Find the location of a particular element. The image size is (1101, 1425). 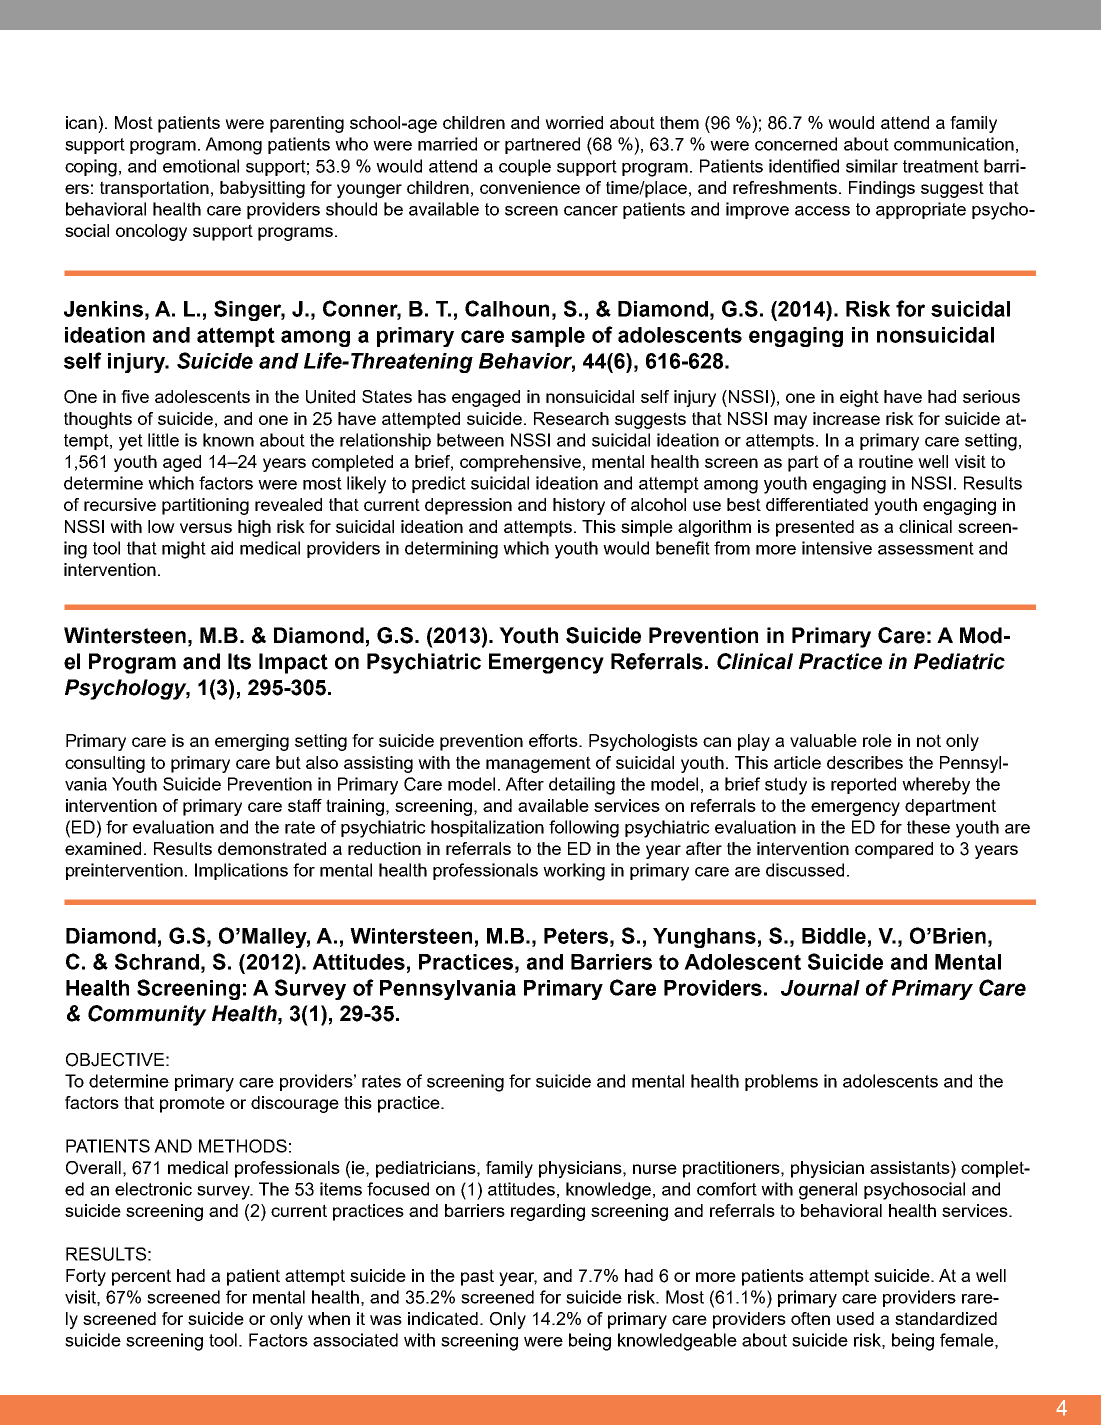

past is located at coordinates (477, 1277).
